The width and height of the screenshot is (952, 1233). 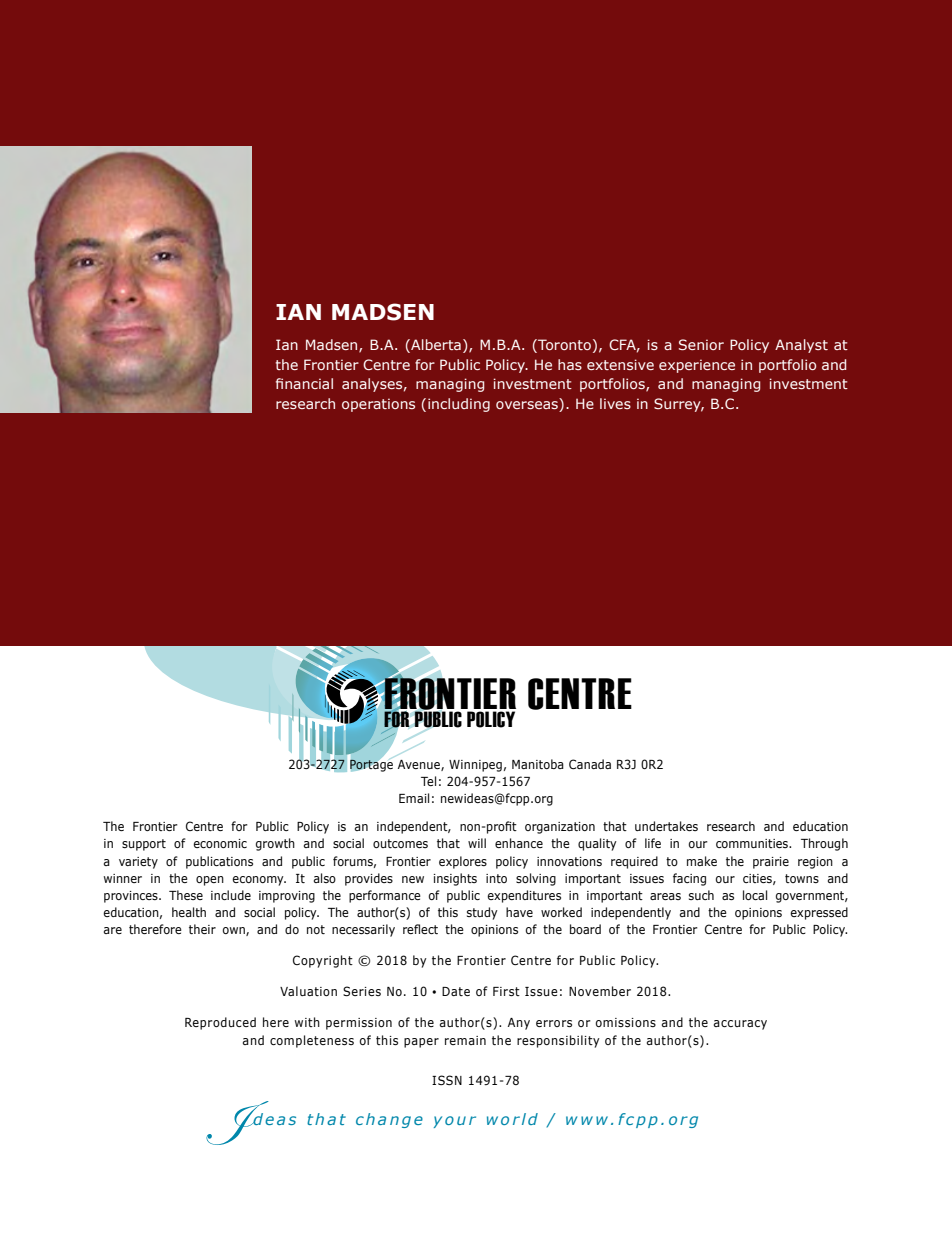 I want to click on ISSN, so click(x=447, y=1080).
